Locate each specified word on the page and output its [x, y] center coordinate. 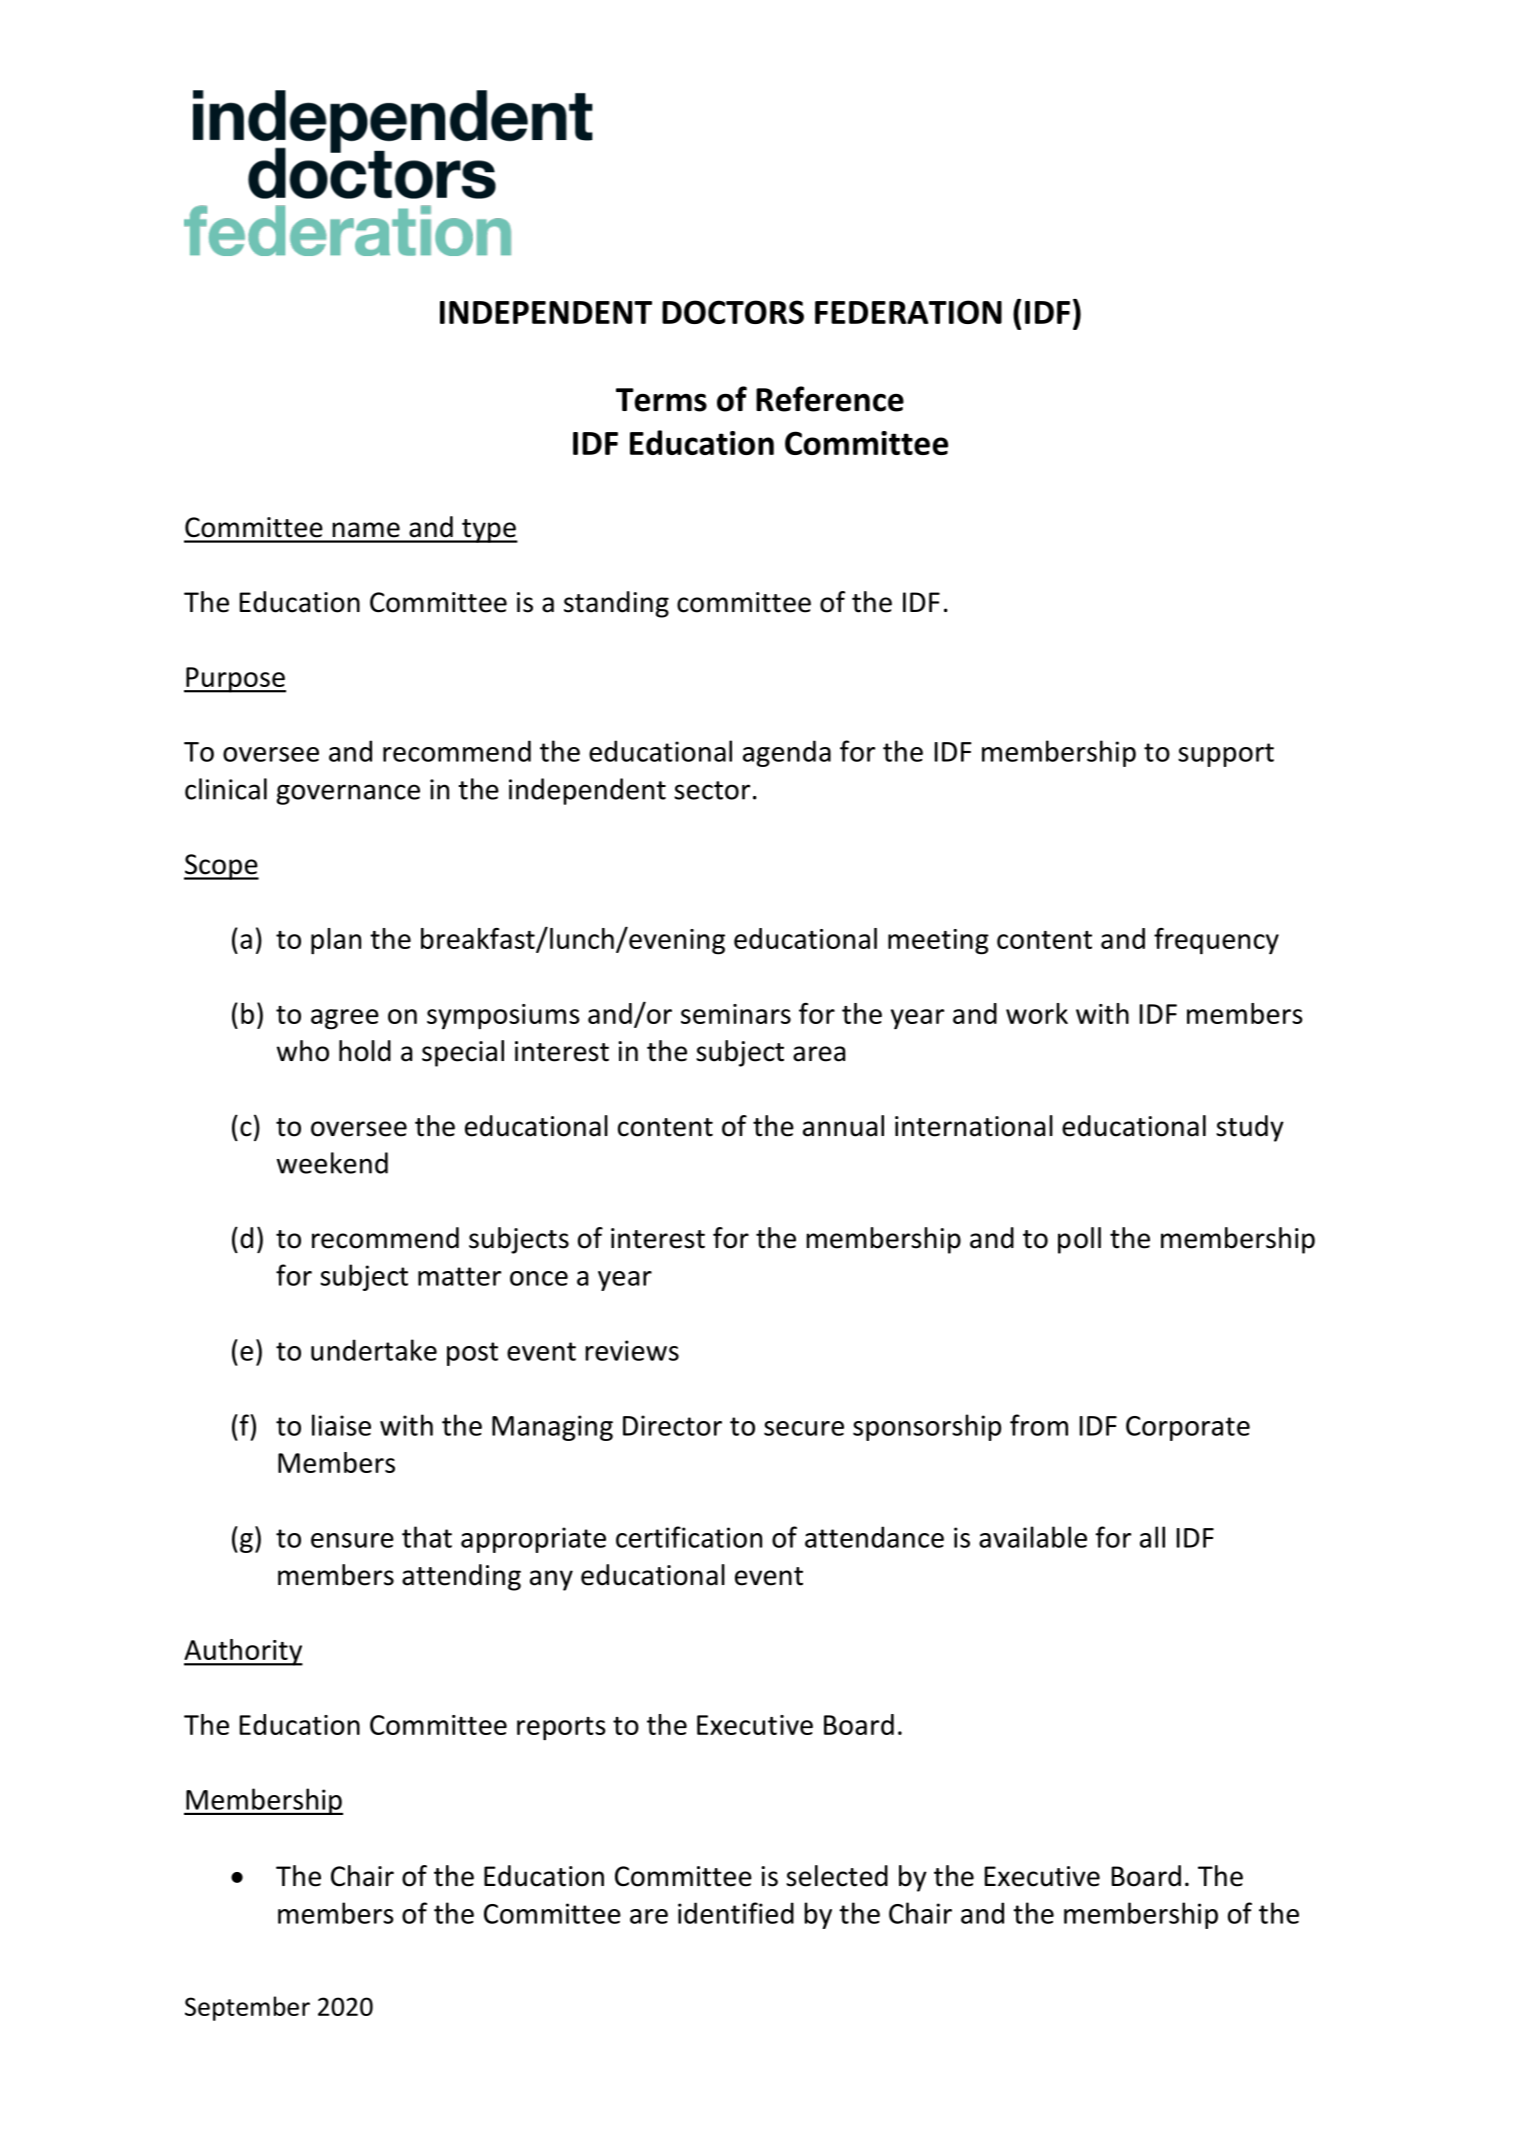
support [1226, 755]
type [489, 531]
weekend [332, 1163]
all [1152, 1537]
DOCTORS [733, 312]
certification [689, 1537]
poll [1079, 1240]
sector [712, 790]
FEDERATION [908, 312]
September [247, 2008]
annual [843, 1126]
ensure [352, 1540]
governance [348, 794]
